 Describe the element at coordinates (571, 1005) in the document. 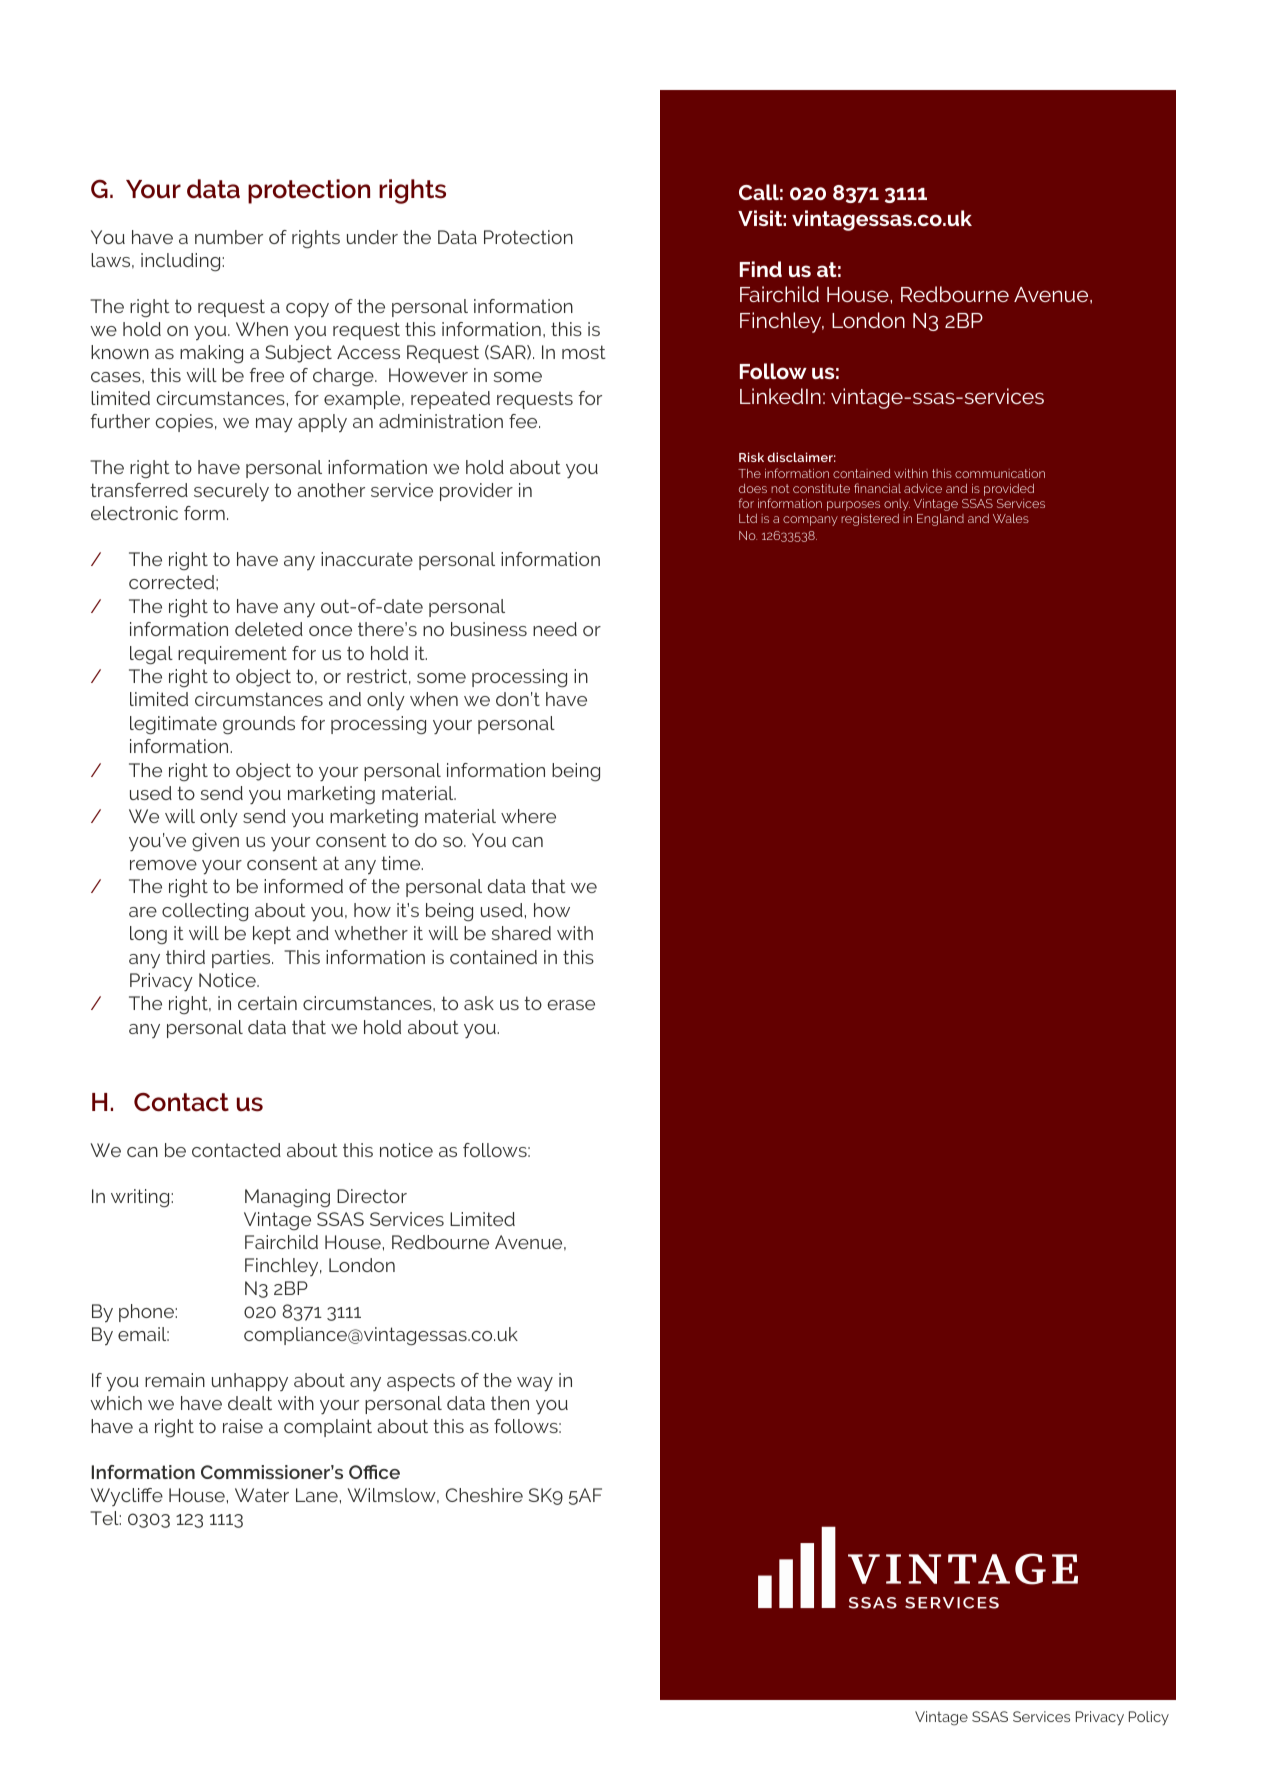

I see `erase` at that location.
